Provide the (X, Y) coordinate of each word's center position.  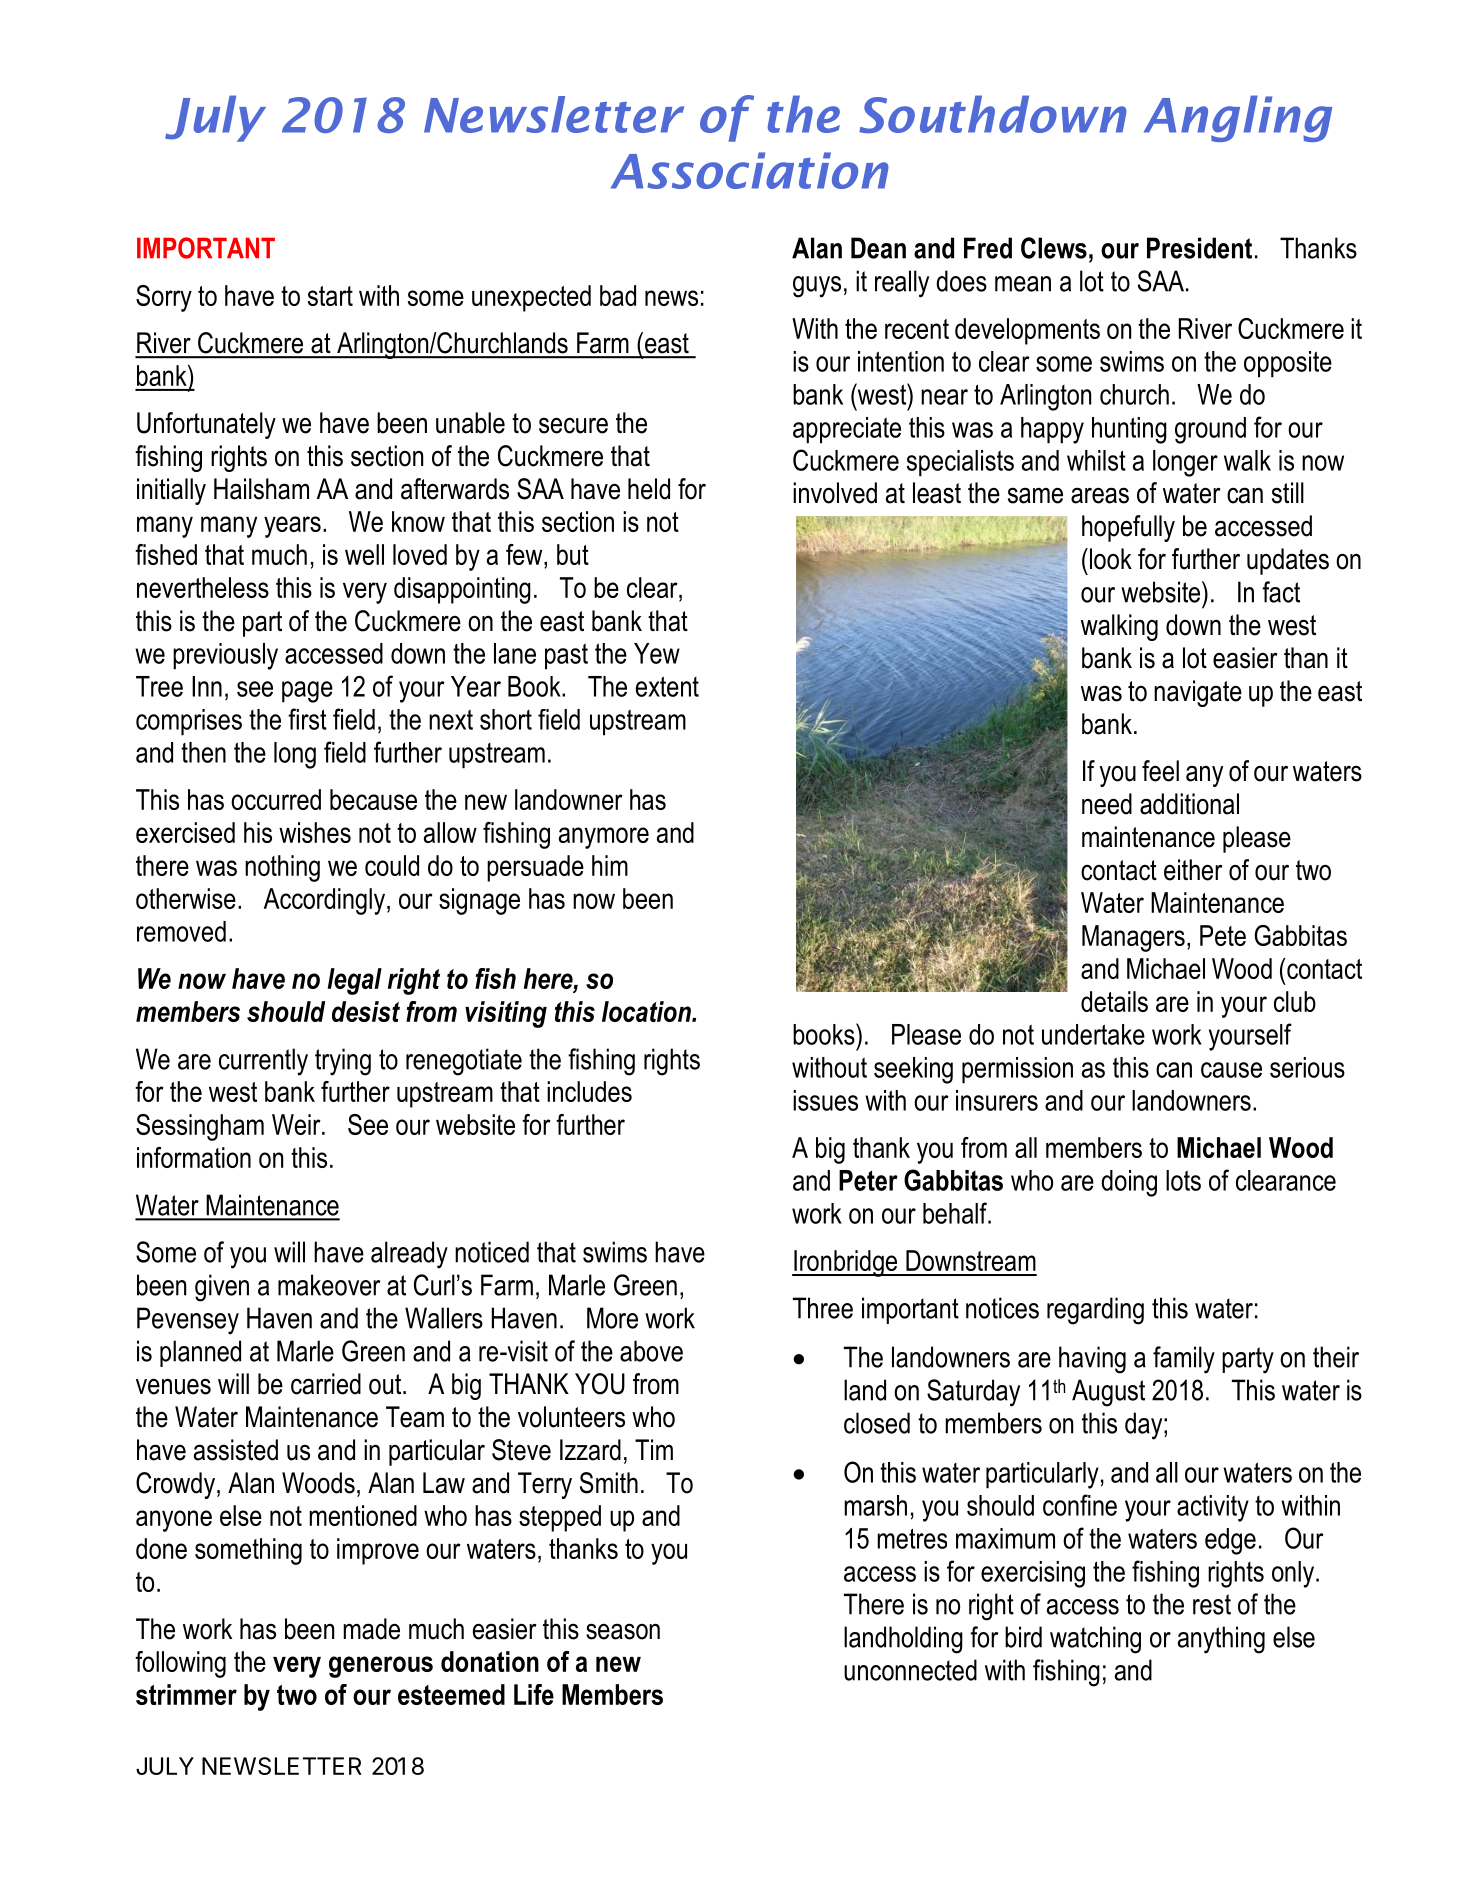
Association (750, 170)
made (371, 1629)
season (623, 1631)
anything (1221, 1640)
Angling (1238, 118)
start (330, 296)
